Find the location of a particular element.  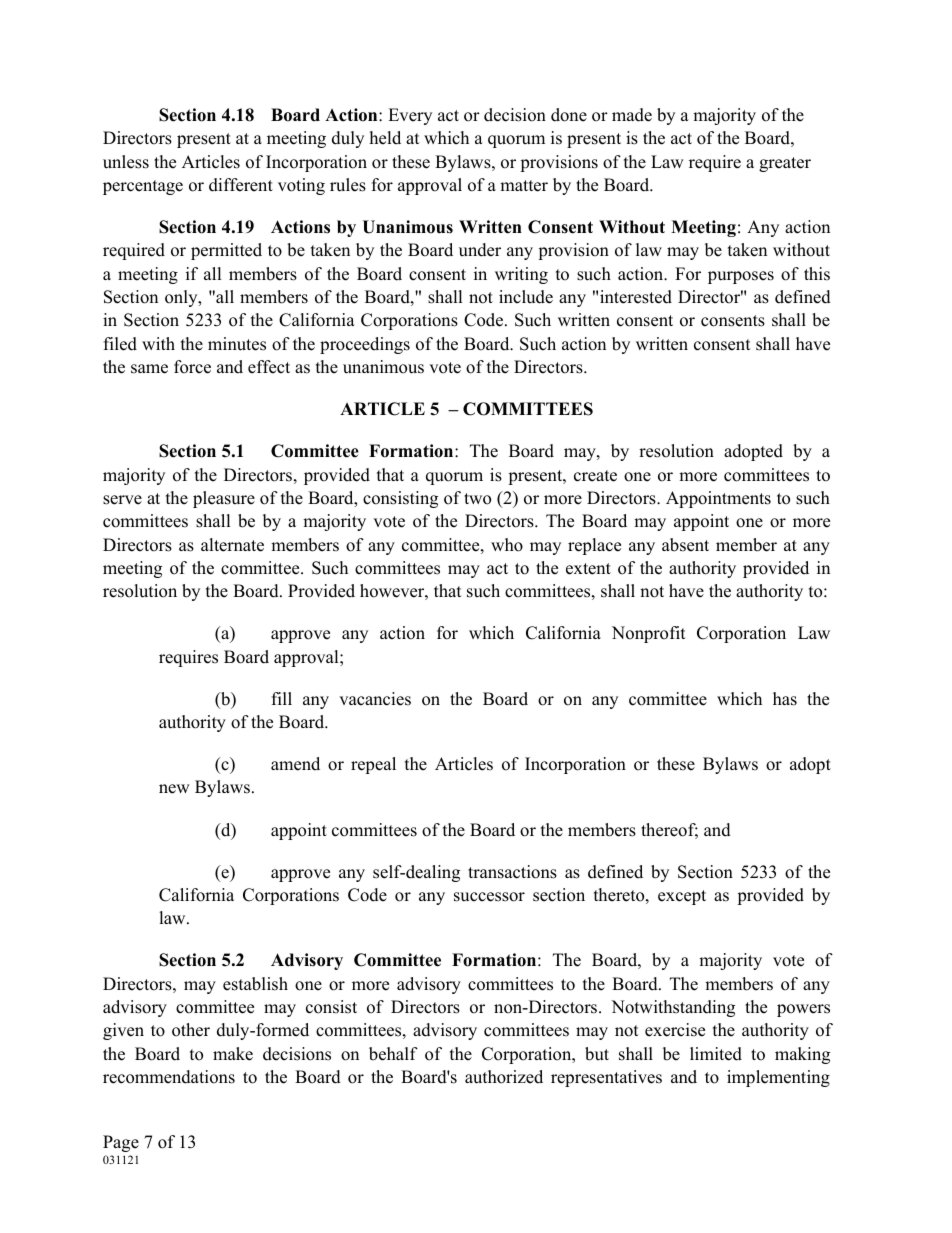

alternate is located at coordinates (232, 545).
